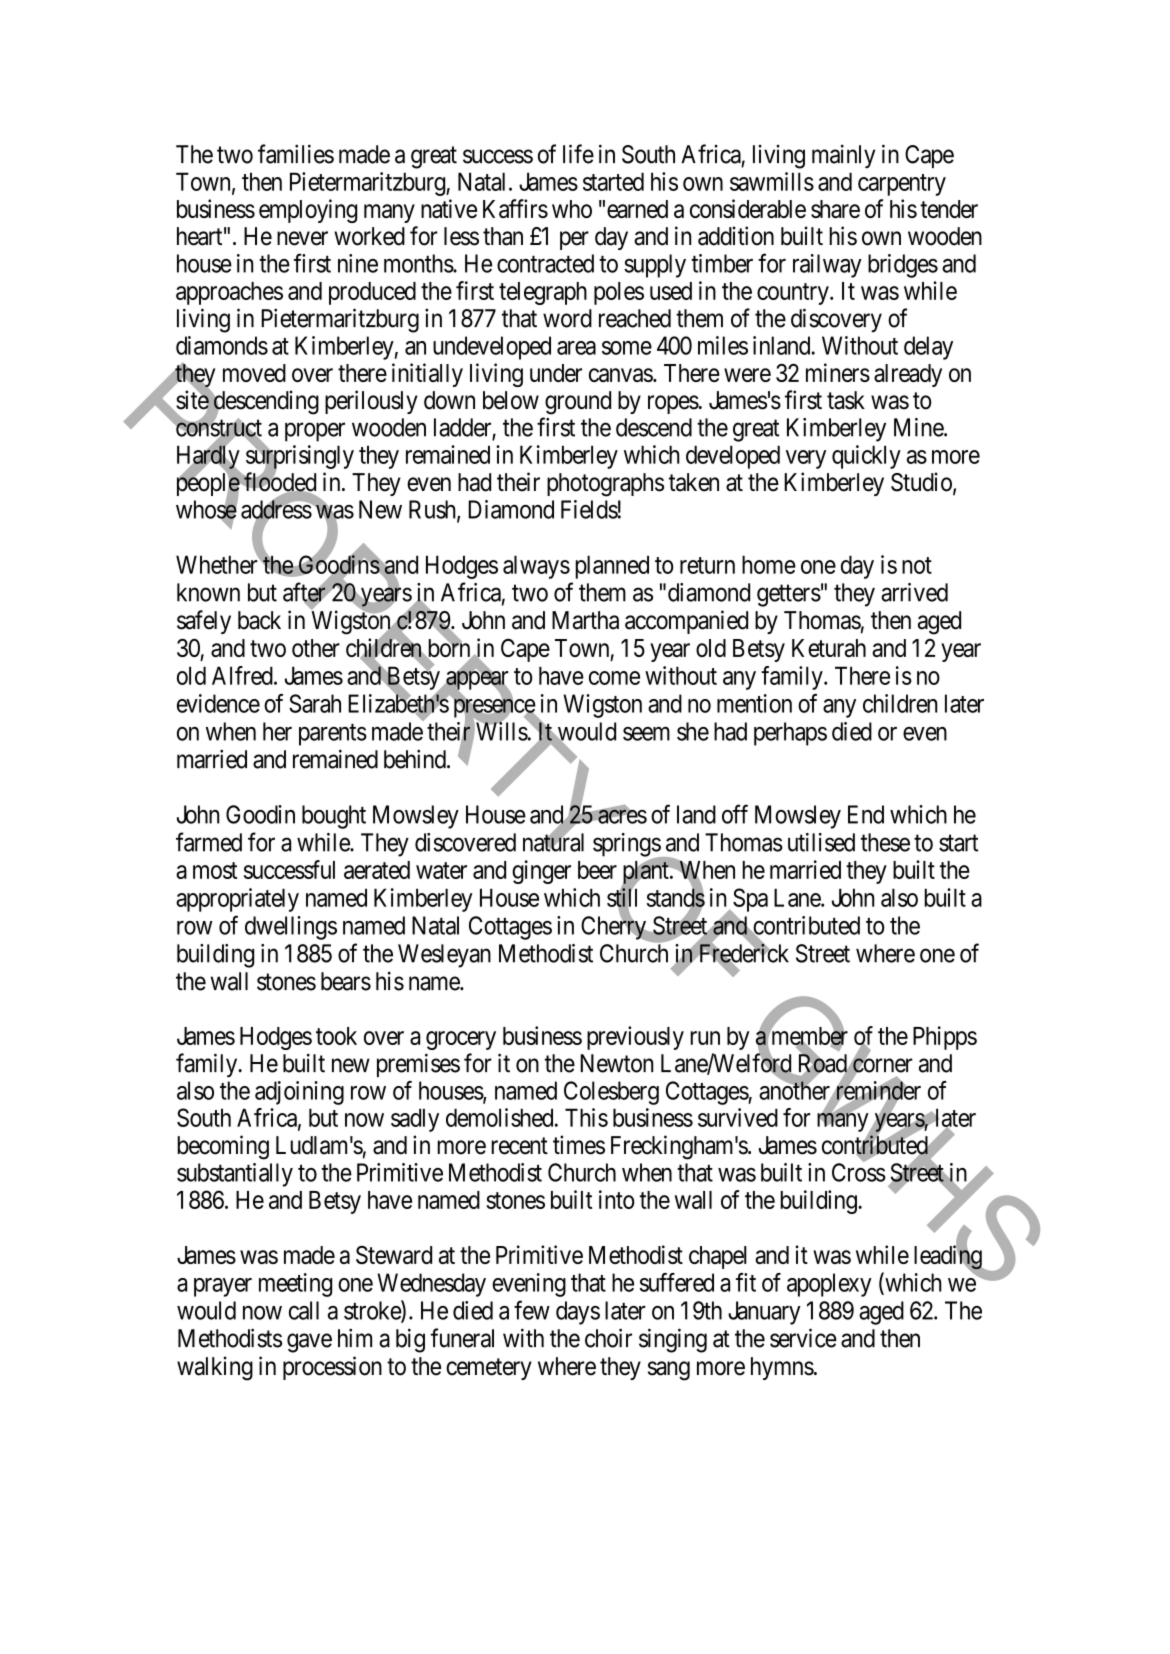  I want to click on seem, so click(646, 734).
